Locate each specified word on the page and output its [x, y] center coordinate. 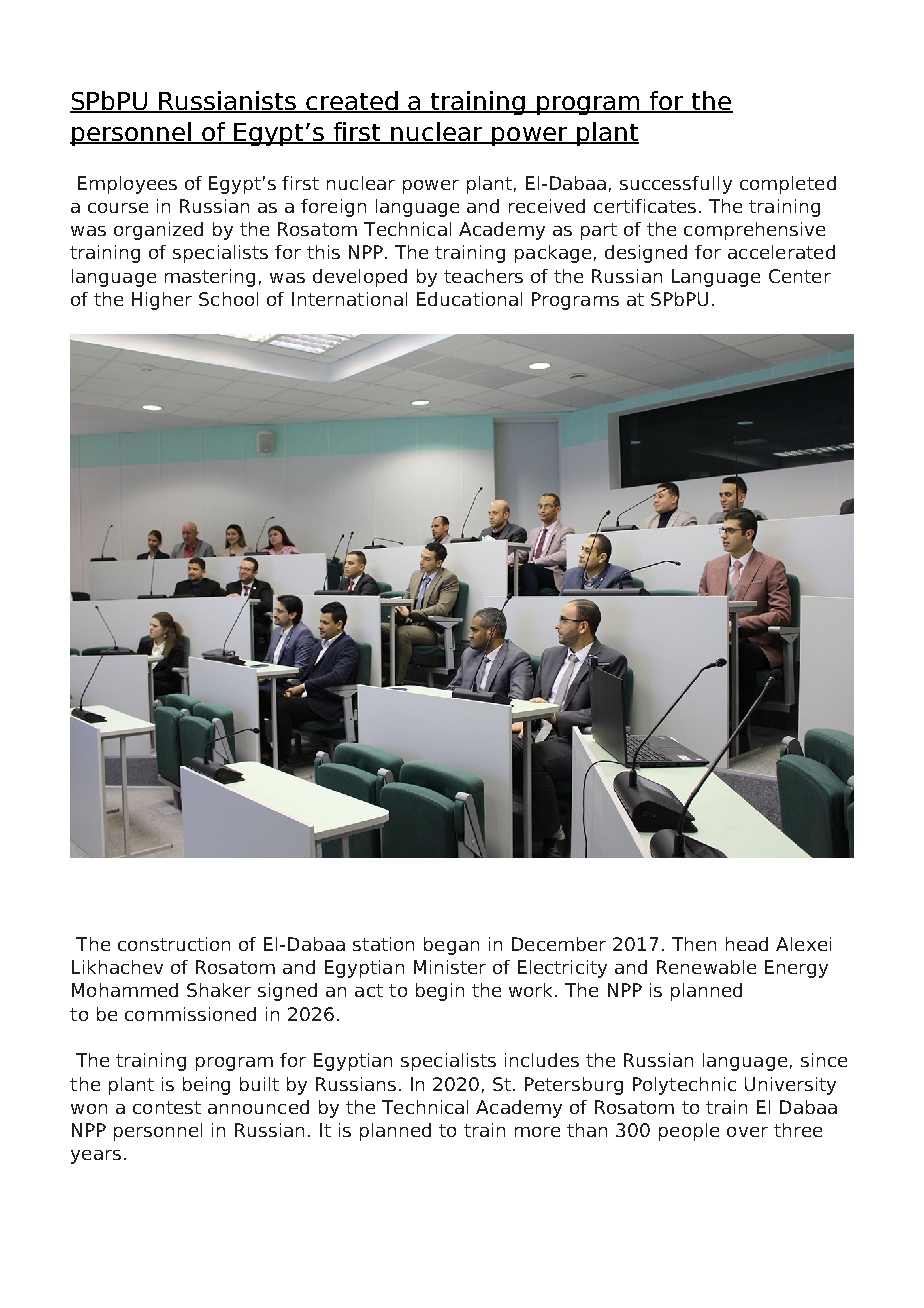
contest [167, 1107]
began [451, 946]
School [228, 299]
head [747, 944]
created [352, 102]
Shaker [219, 990]
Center [800, 276]
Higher [162, 301]
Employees [127, 185]
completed [788, 185]
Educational [469, 299]
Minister [450, 967]
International [349, 299]
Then [694, 944]
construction [174, 944]
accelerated [781, 252]
